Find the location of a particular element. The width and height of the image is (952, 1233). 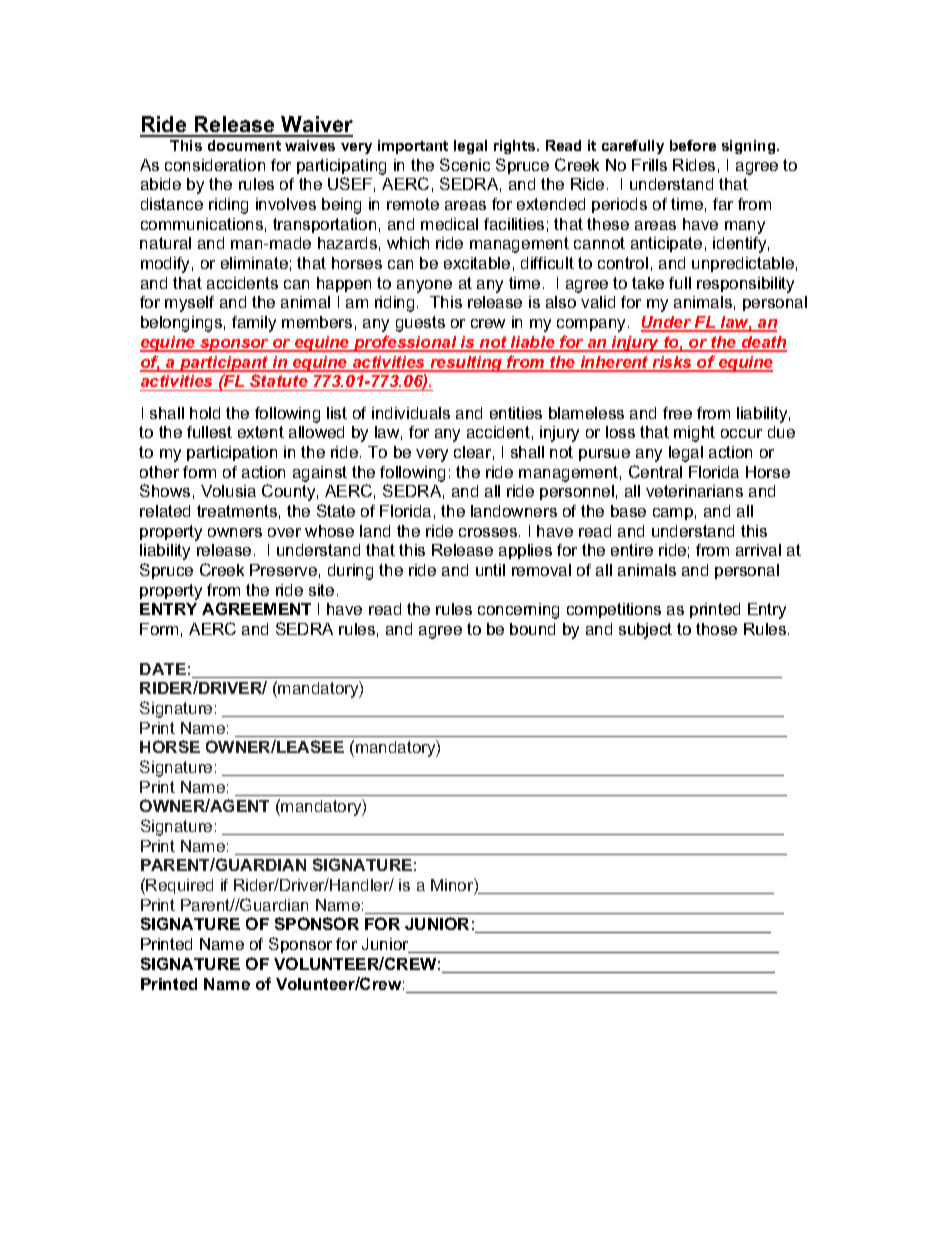

concerning is located at coordinates (518, 611).
